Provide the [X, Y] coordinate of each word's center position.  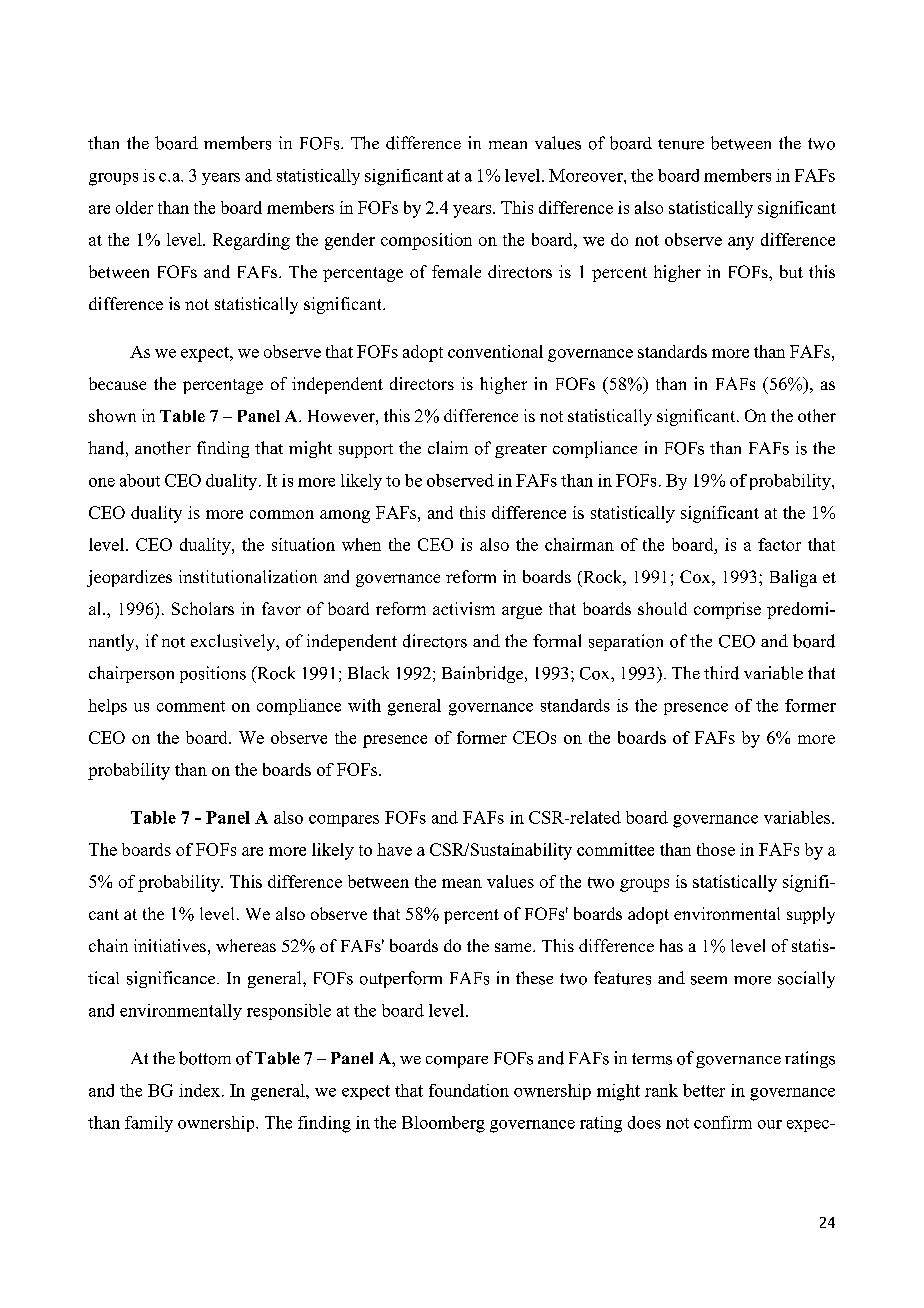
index [199, 1090]
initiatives [170, 945]
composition [426, 241]
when [361, 544]
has [671, 945]
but [791, 271]
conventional [495, 351]
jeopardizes [129, 578]
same [514, 947]
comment [191, 706]
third [721, 673]
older [134, 207]
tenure [681, 144]
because [117, 383]
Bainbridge [484, 674]
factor [779, 544]
